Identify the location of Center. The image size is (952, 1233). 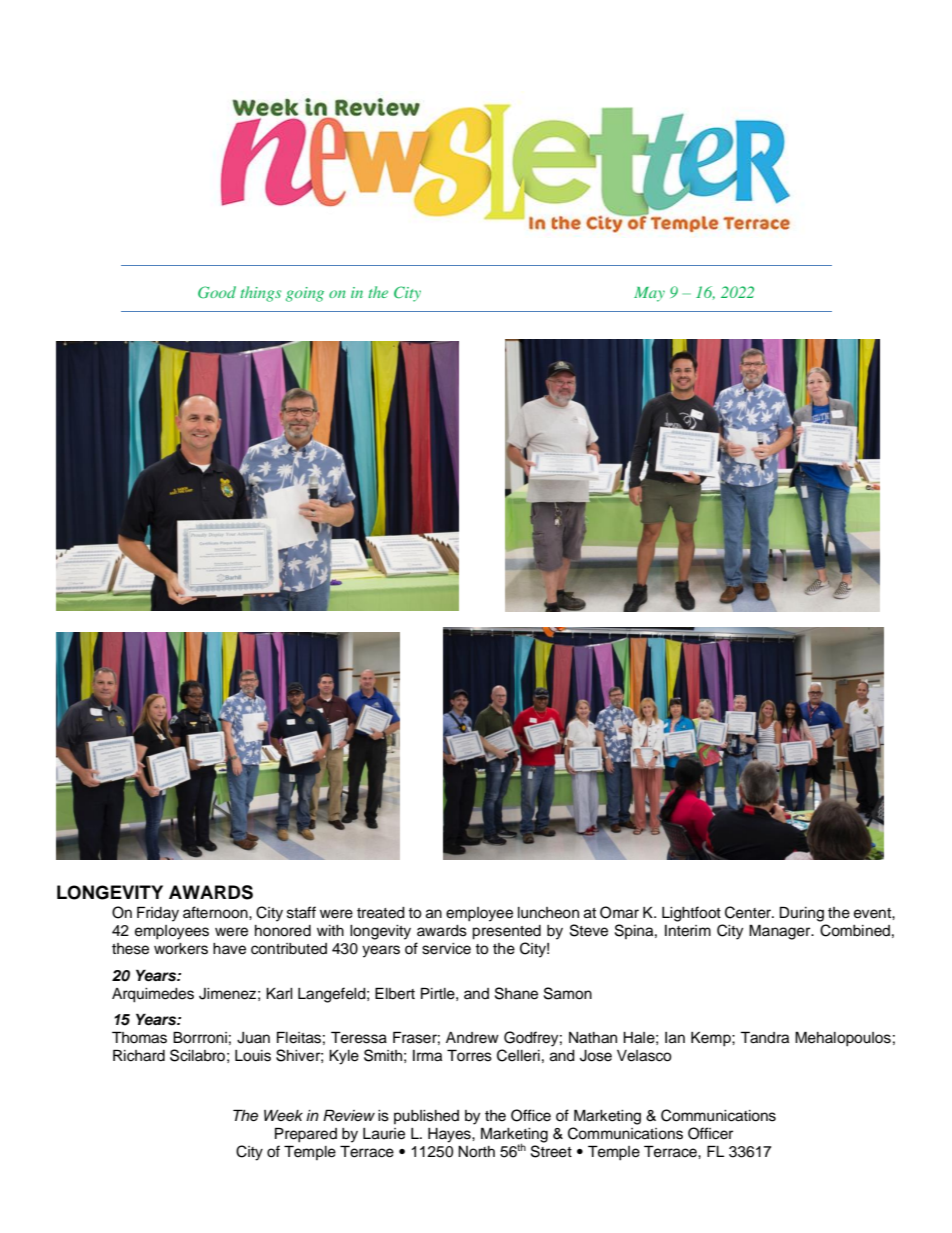
(749, 912).
